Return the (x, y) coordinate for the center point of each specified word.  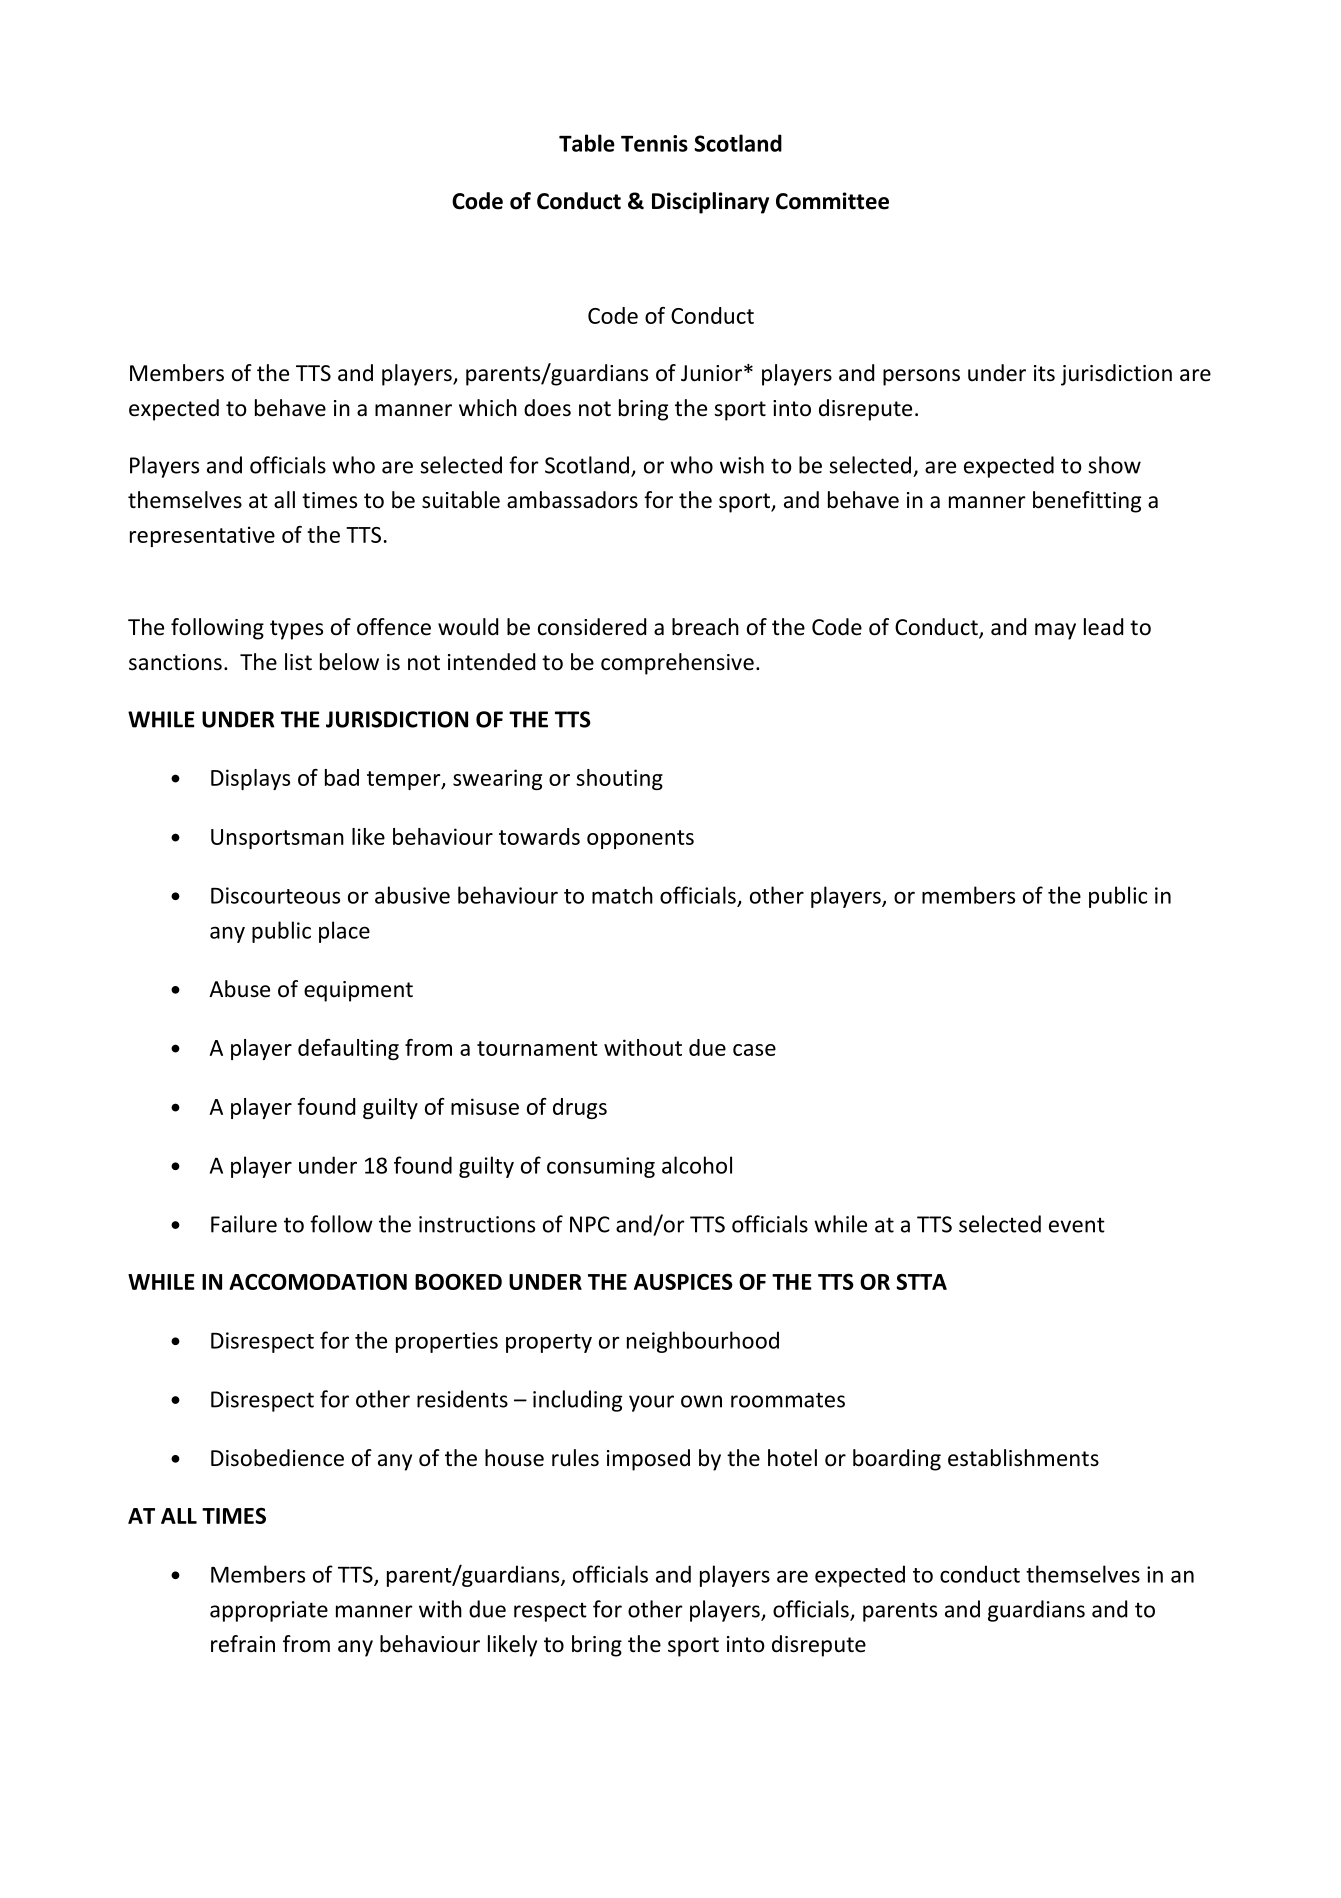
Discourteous (275, 895)
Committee (832, 201)
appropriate (269, 1611)
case (754, 1050)
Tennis (654, 143)
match (622, 895)
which (488, 408)
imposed (648, 1460)
